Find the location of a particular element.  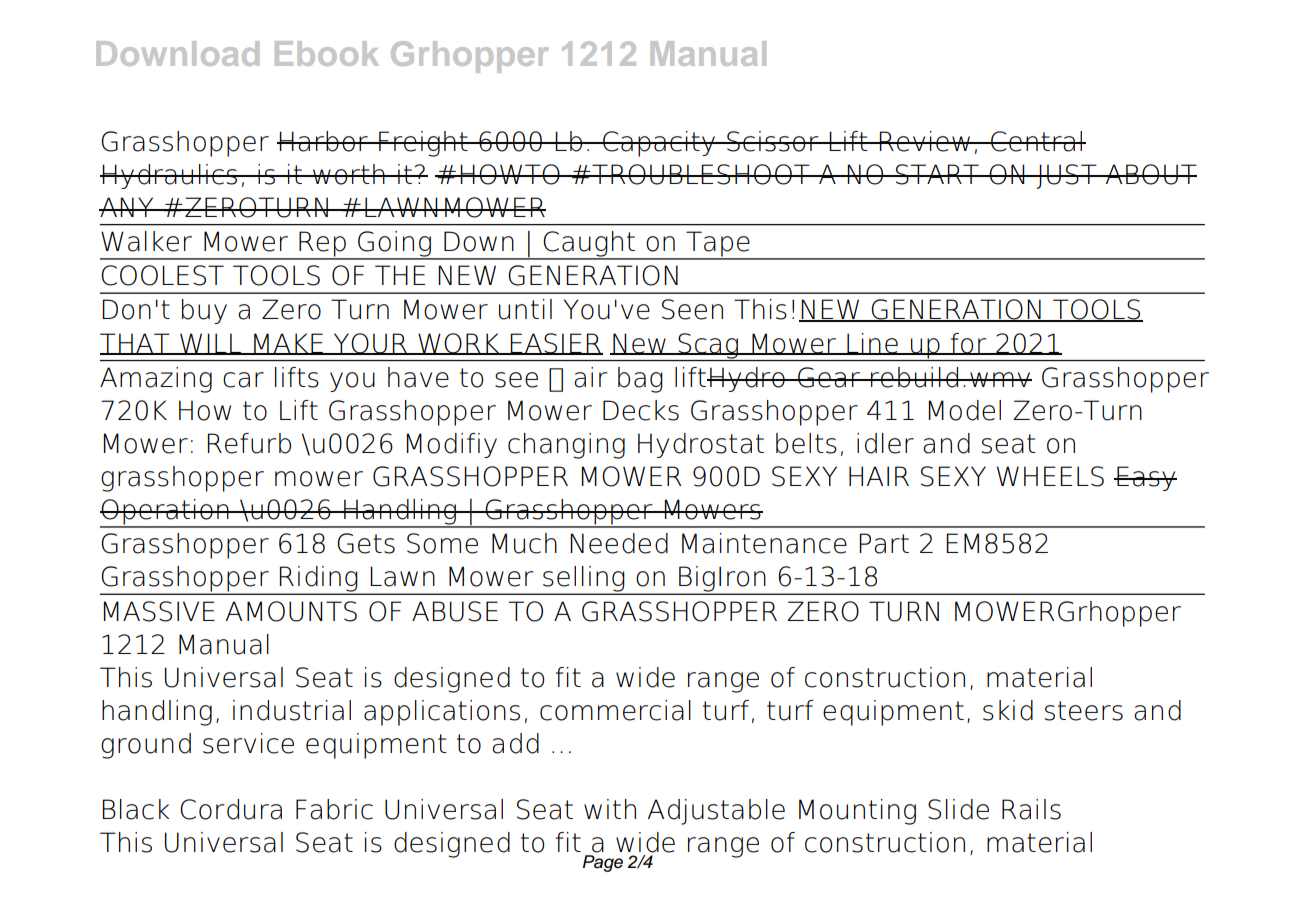

Central is located at coordinates (1037, 141).
